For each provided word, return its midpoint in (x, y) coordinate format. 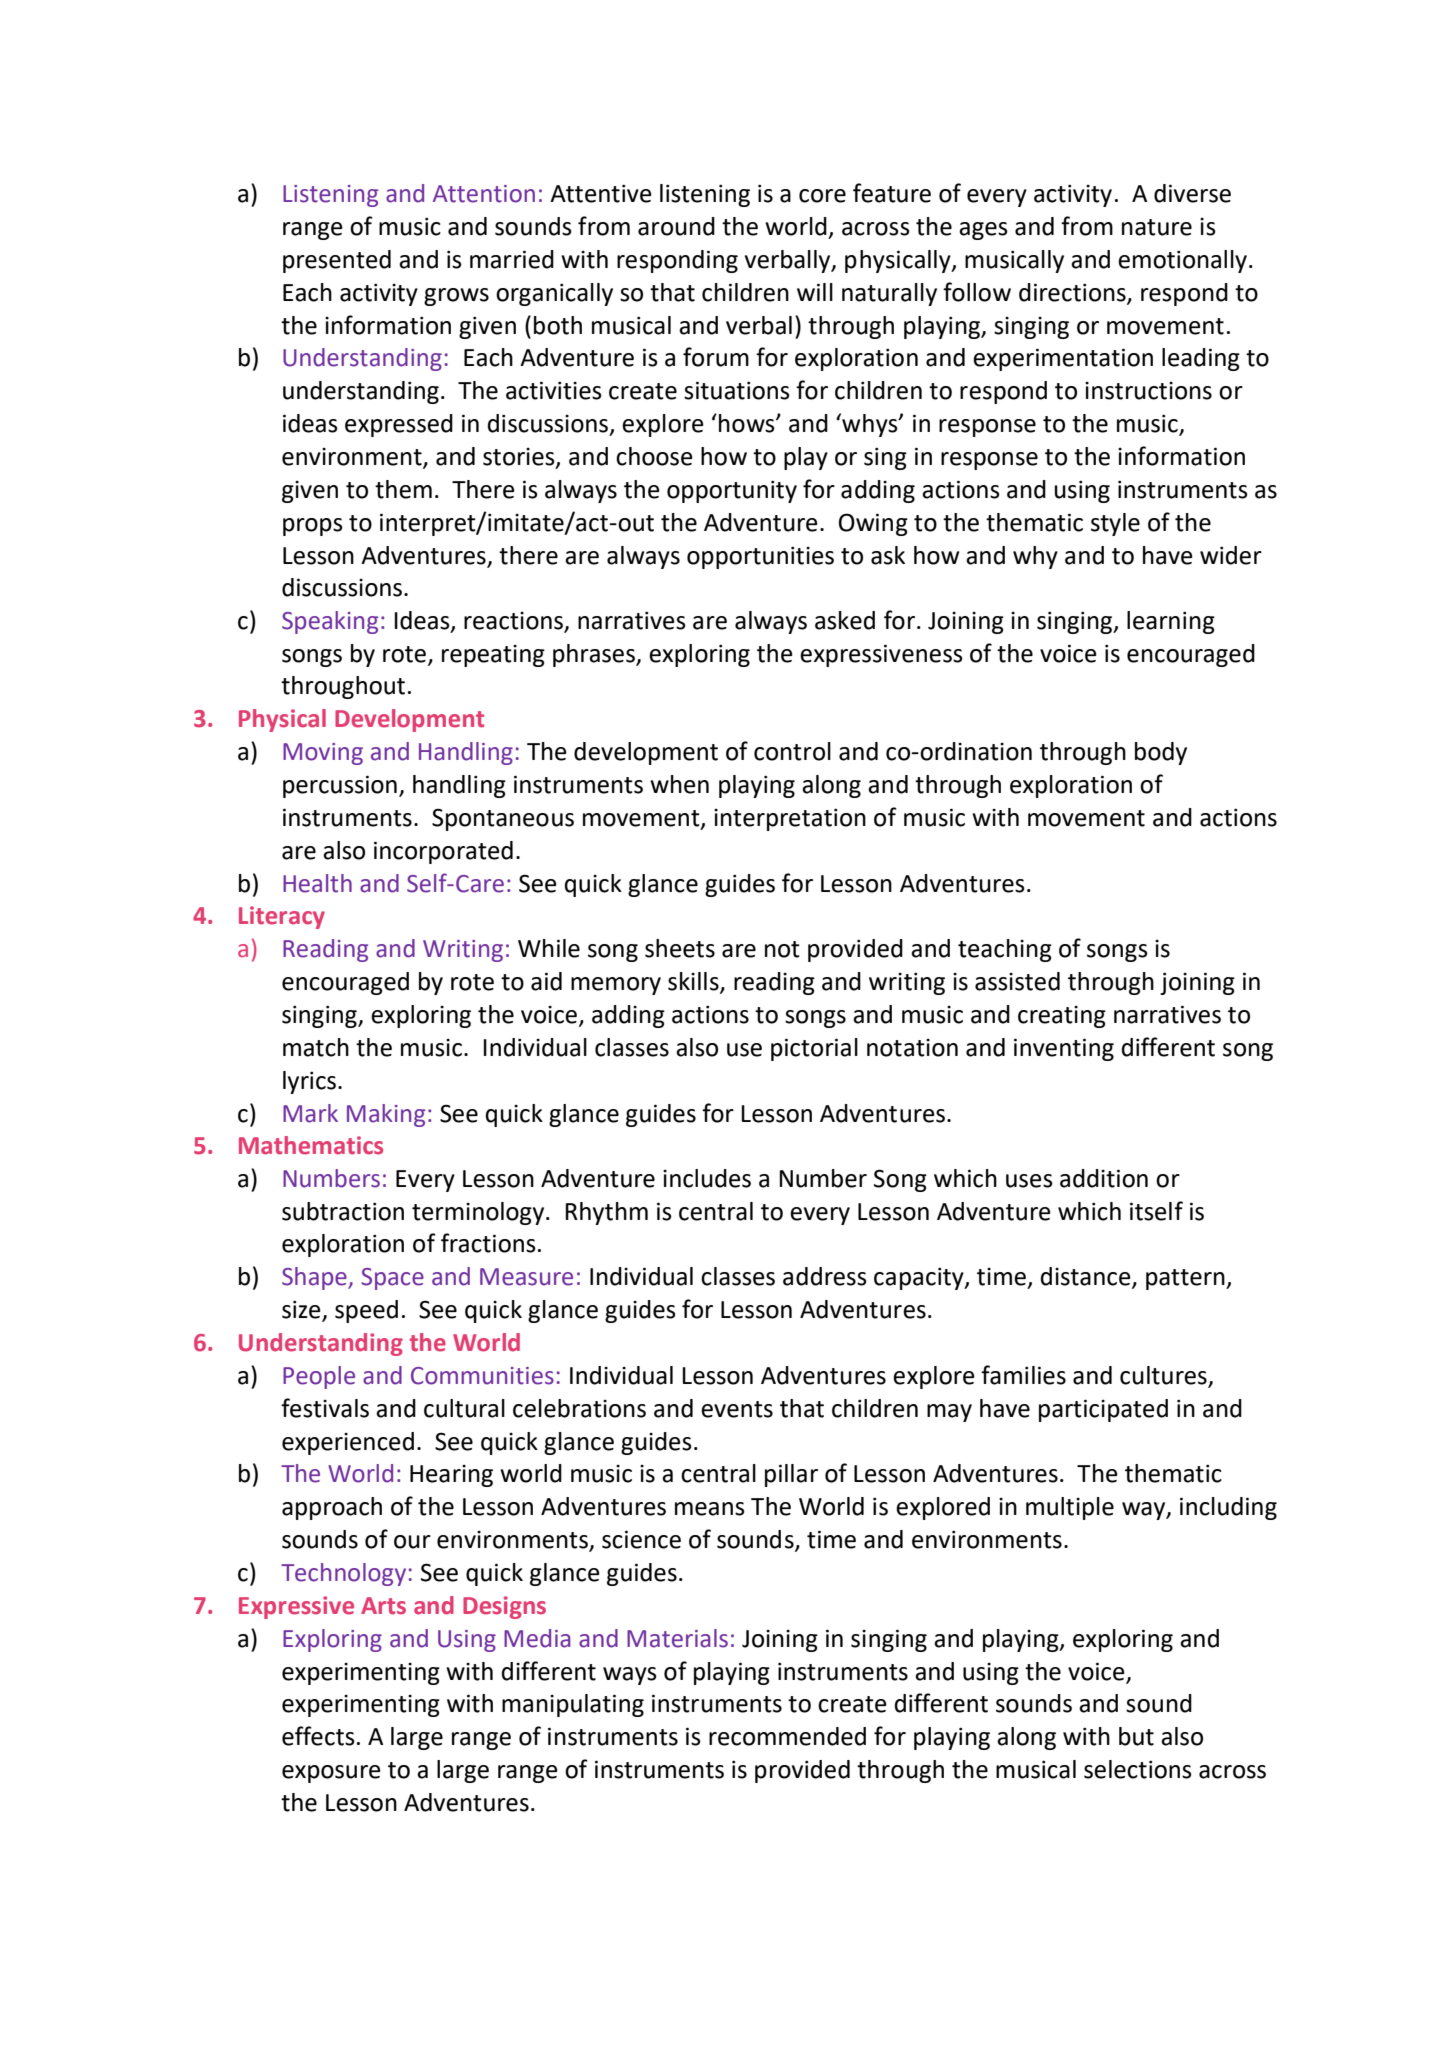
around (676, 226)
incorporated (443, 852)
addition (1104, 1178)
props (313, 527)
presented (337, 261)
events (737, 1409)
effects (318, 1736)
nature (1157, 227)
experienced (348, 1443)
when (679, 784)
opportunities (760, 557)
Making (386, 1115)
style (1115, 524)
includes (707, 1178)
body (1161, 753)
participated (1103, 1410)
